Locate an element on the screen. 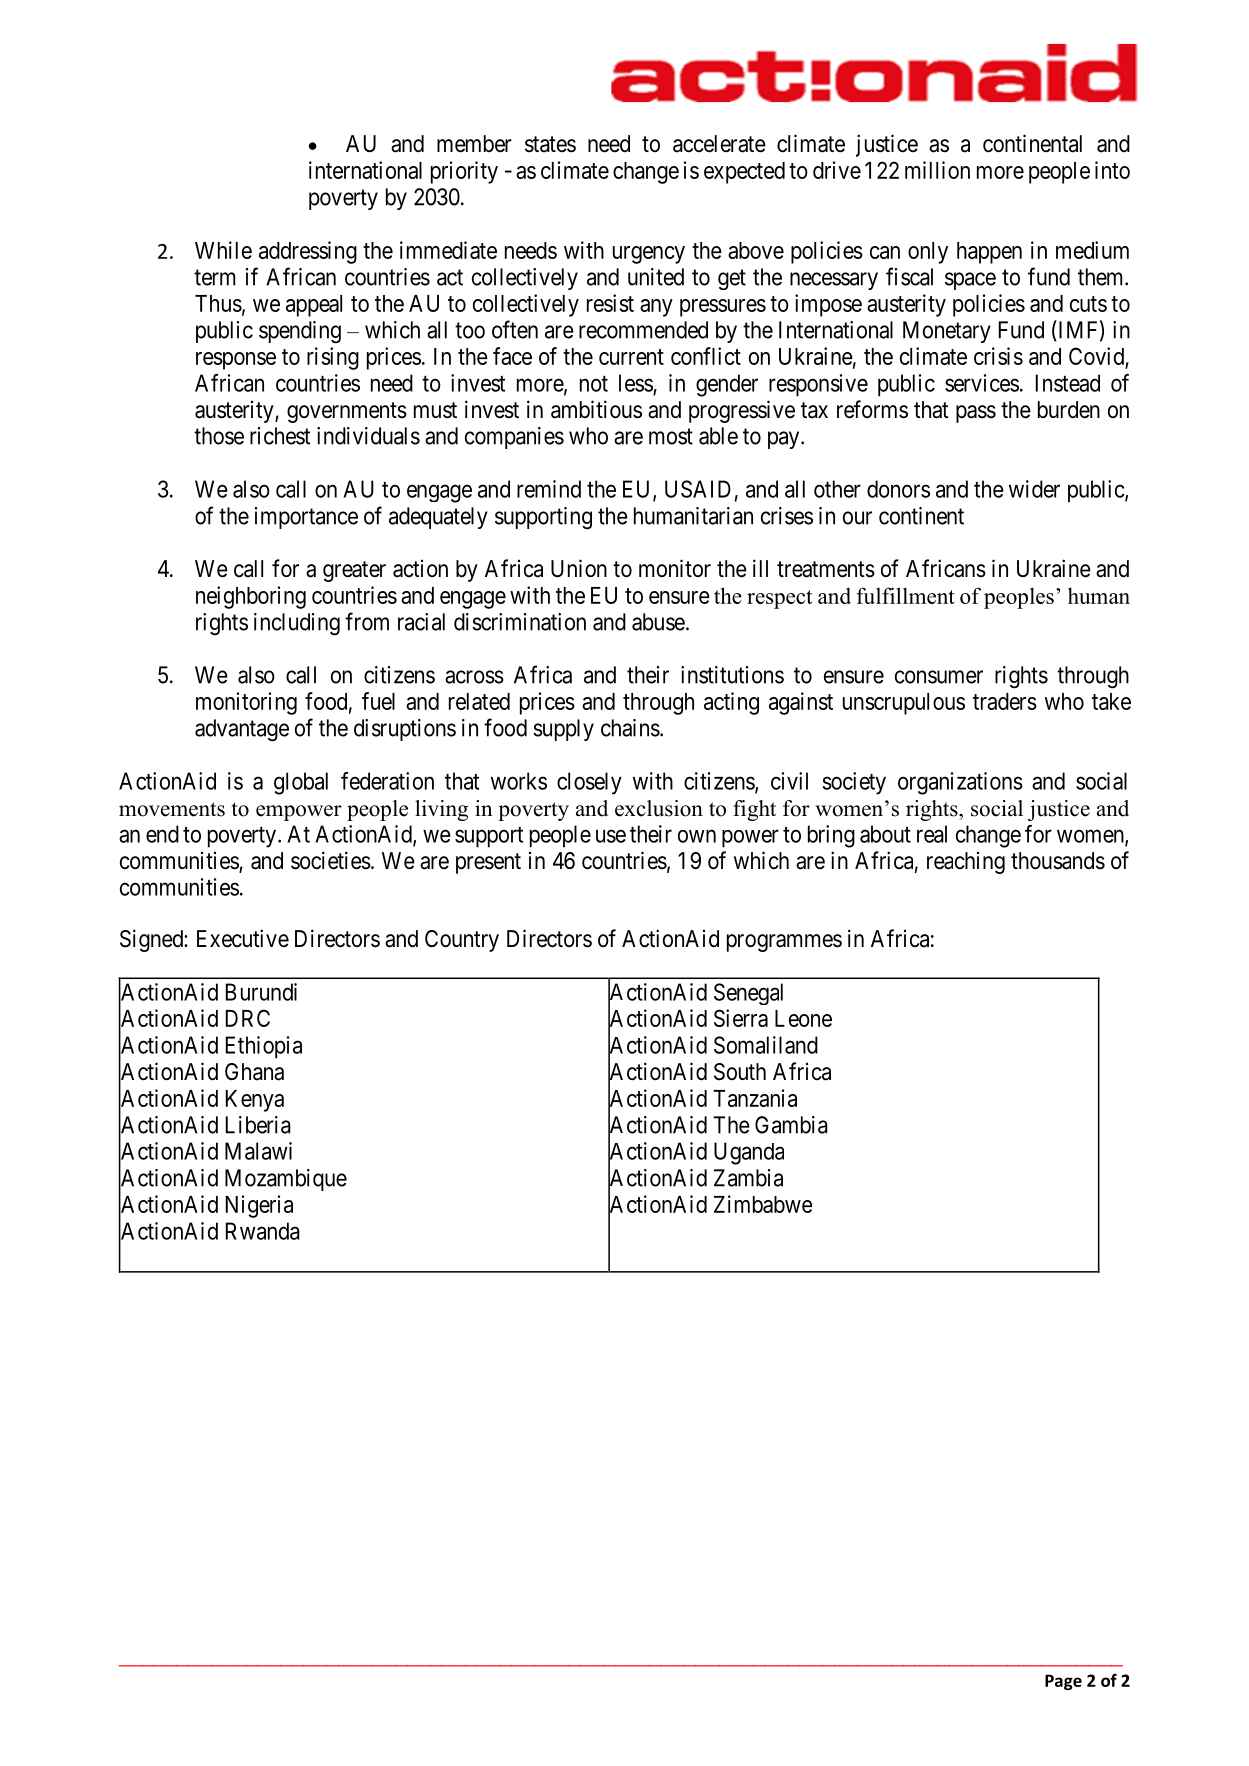  own is located at coordinates (697, 836).
